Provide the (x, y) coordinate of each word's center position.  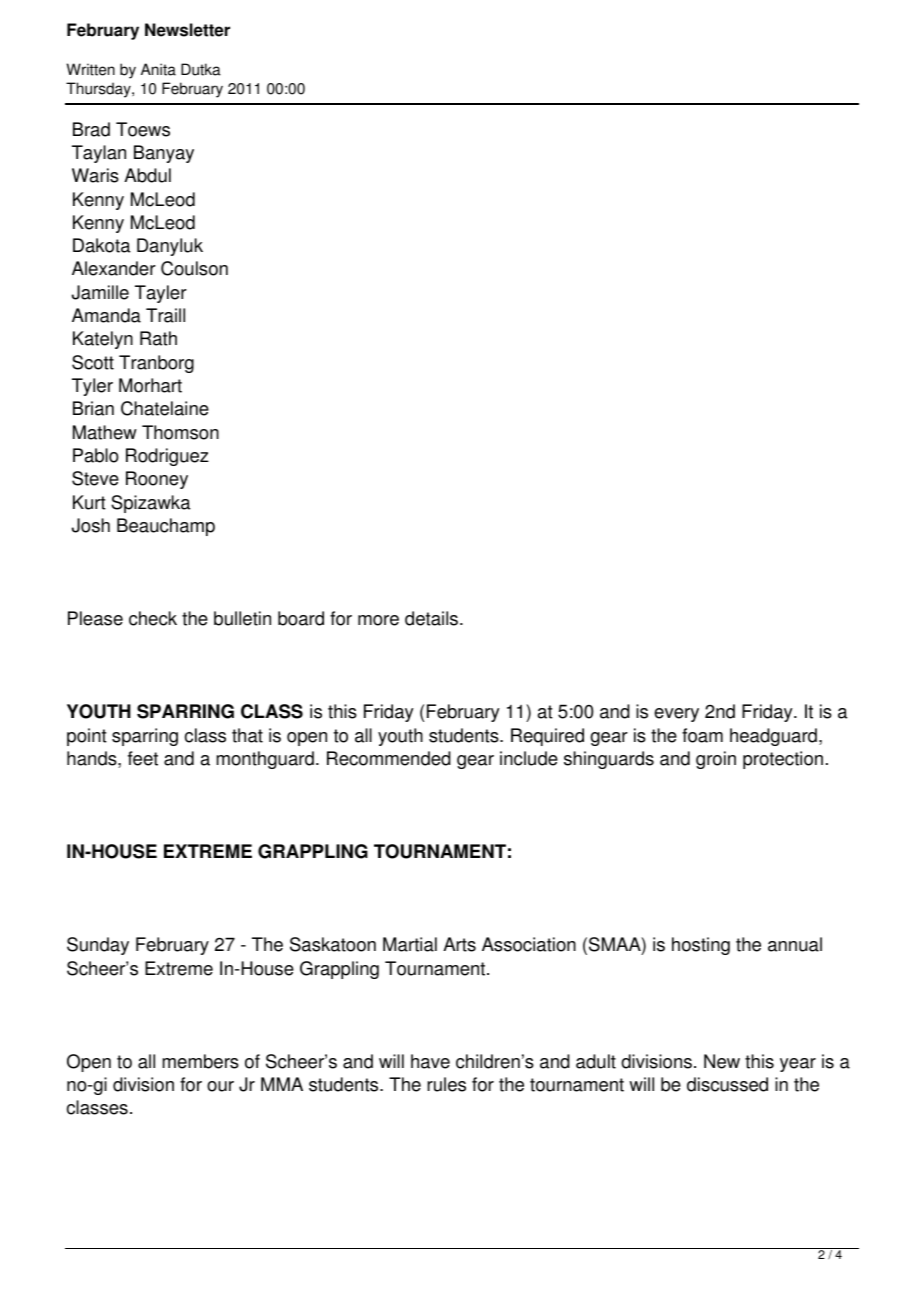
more (378, 620)
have (430, 1061)
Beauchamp (166, 527)
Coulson (194, 268)
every (676, 715)
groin (716, 760)
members (200, 1061)
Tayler (161, 294)
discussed (727, 1084)
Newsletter (187, 30)
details (433, 618)
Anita (158, 69)
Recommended (389, 758)
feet (143, 758)
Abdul (147, 175)
